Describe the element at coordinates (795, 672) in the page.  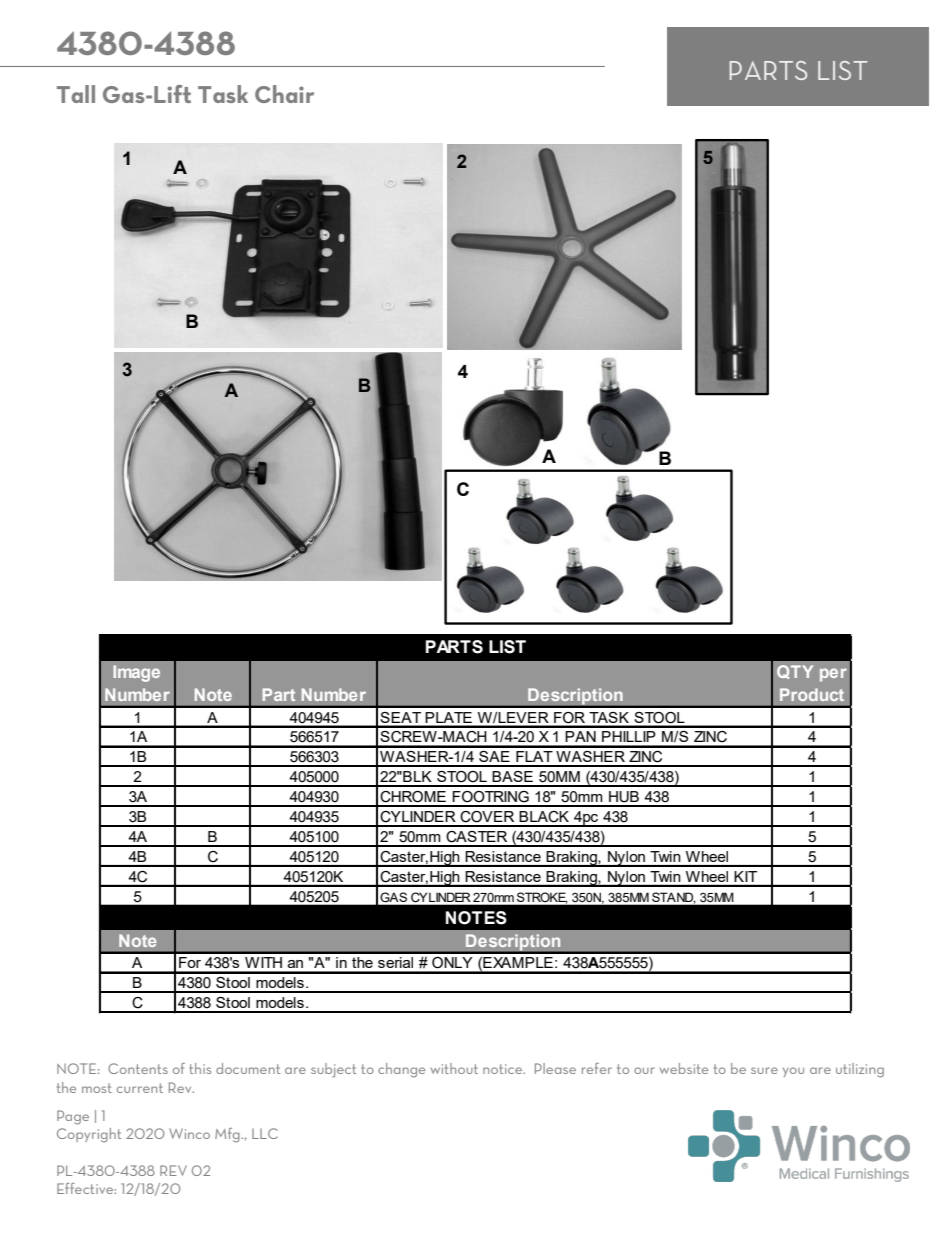
I see `QTY` at that location.
